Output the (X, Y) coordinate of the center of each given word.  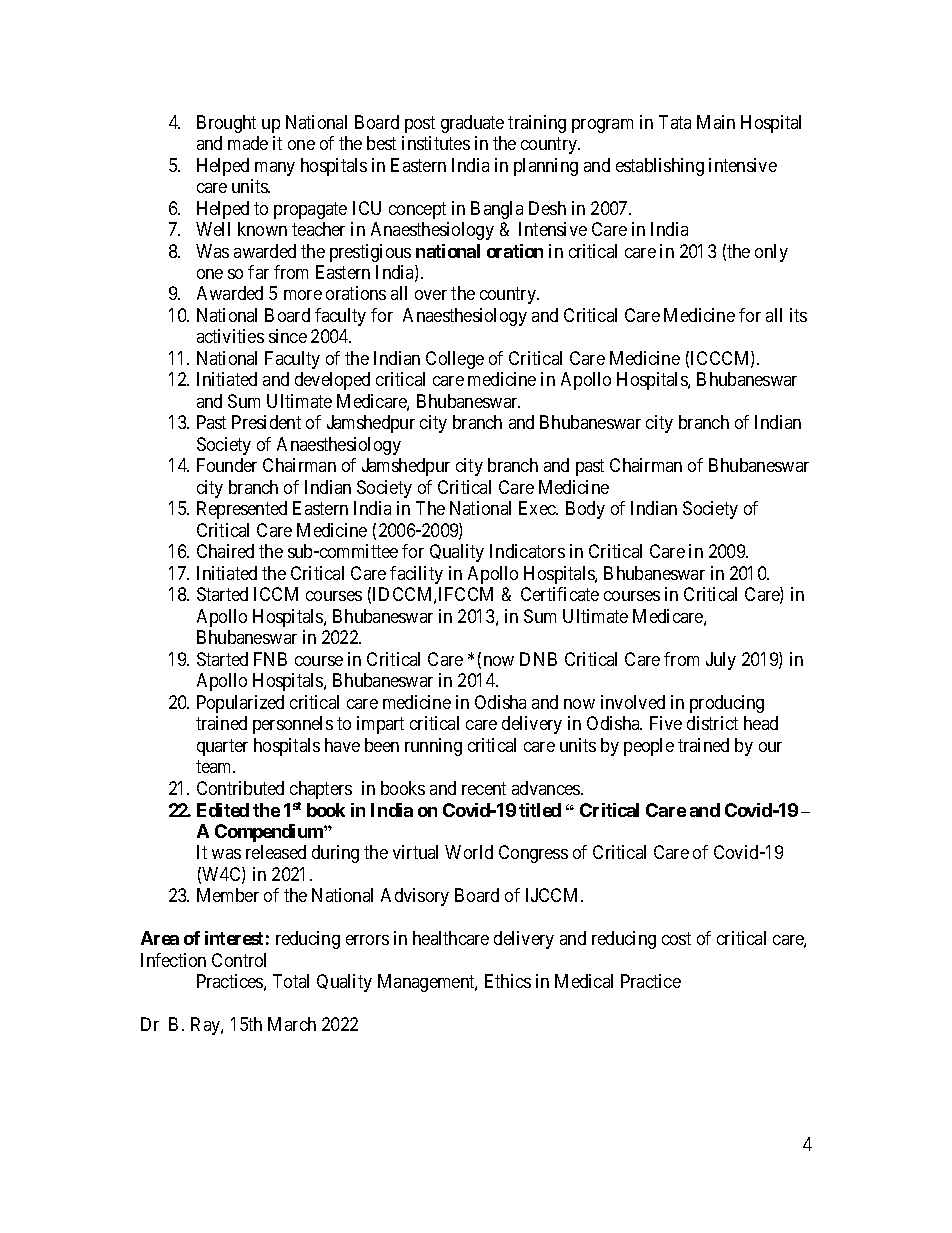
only (771, 253)
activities (230, 336)
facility (416, 575)
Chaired (225, 551)
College (455, 360)
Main (716, 122)
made (248, 143)
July (721, 661)
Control (239, 960)
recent (484, 788)
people (649, 747)
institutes (436, 143)
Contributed (240, 788)
